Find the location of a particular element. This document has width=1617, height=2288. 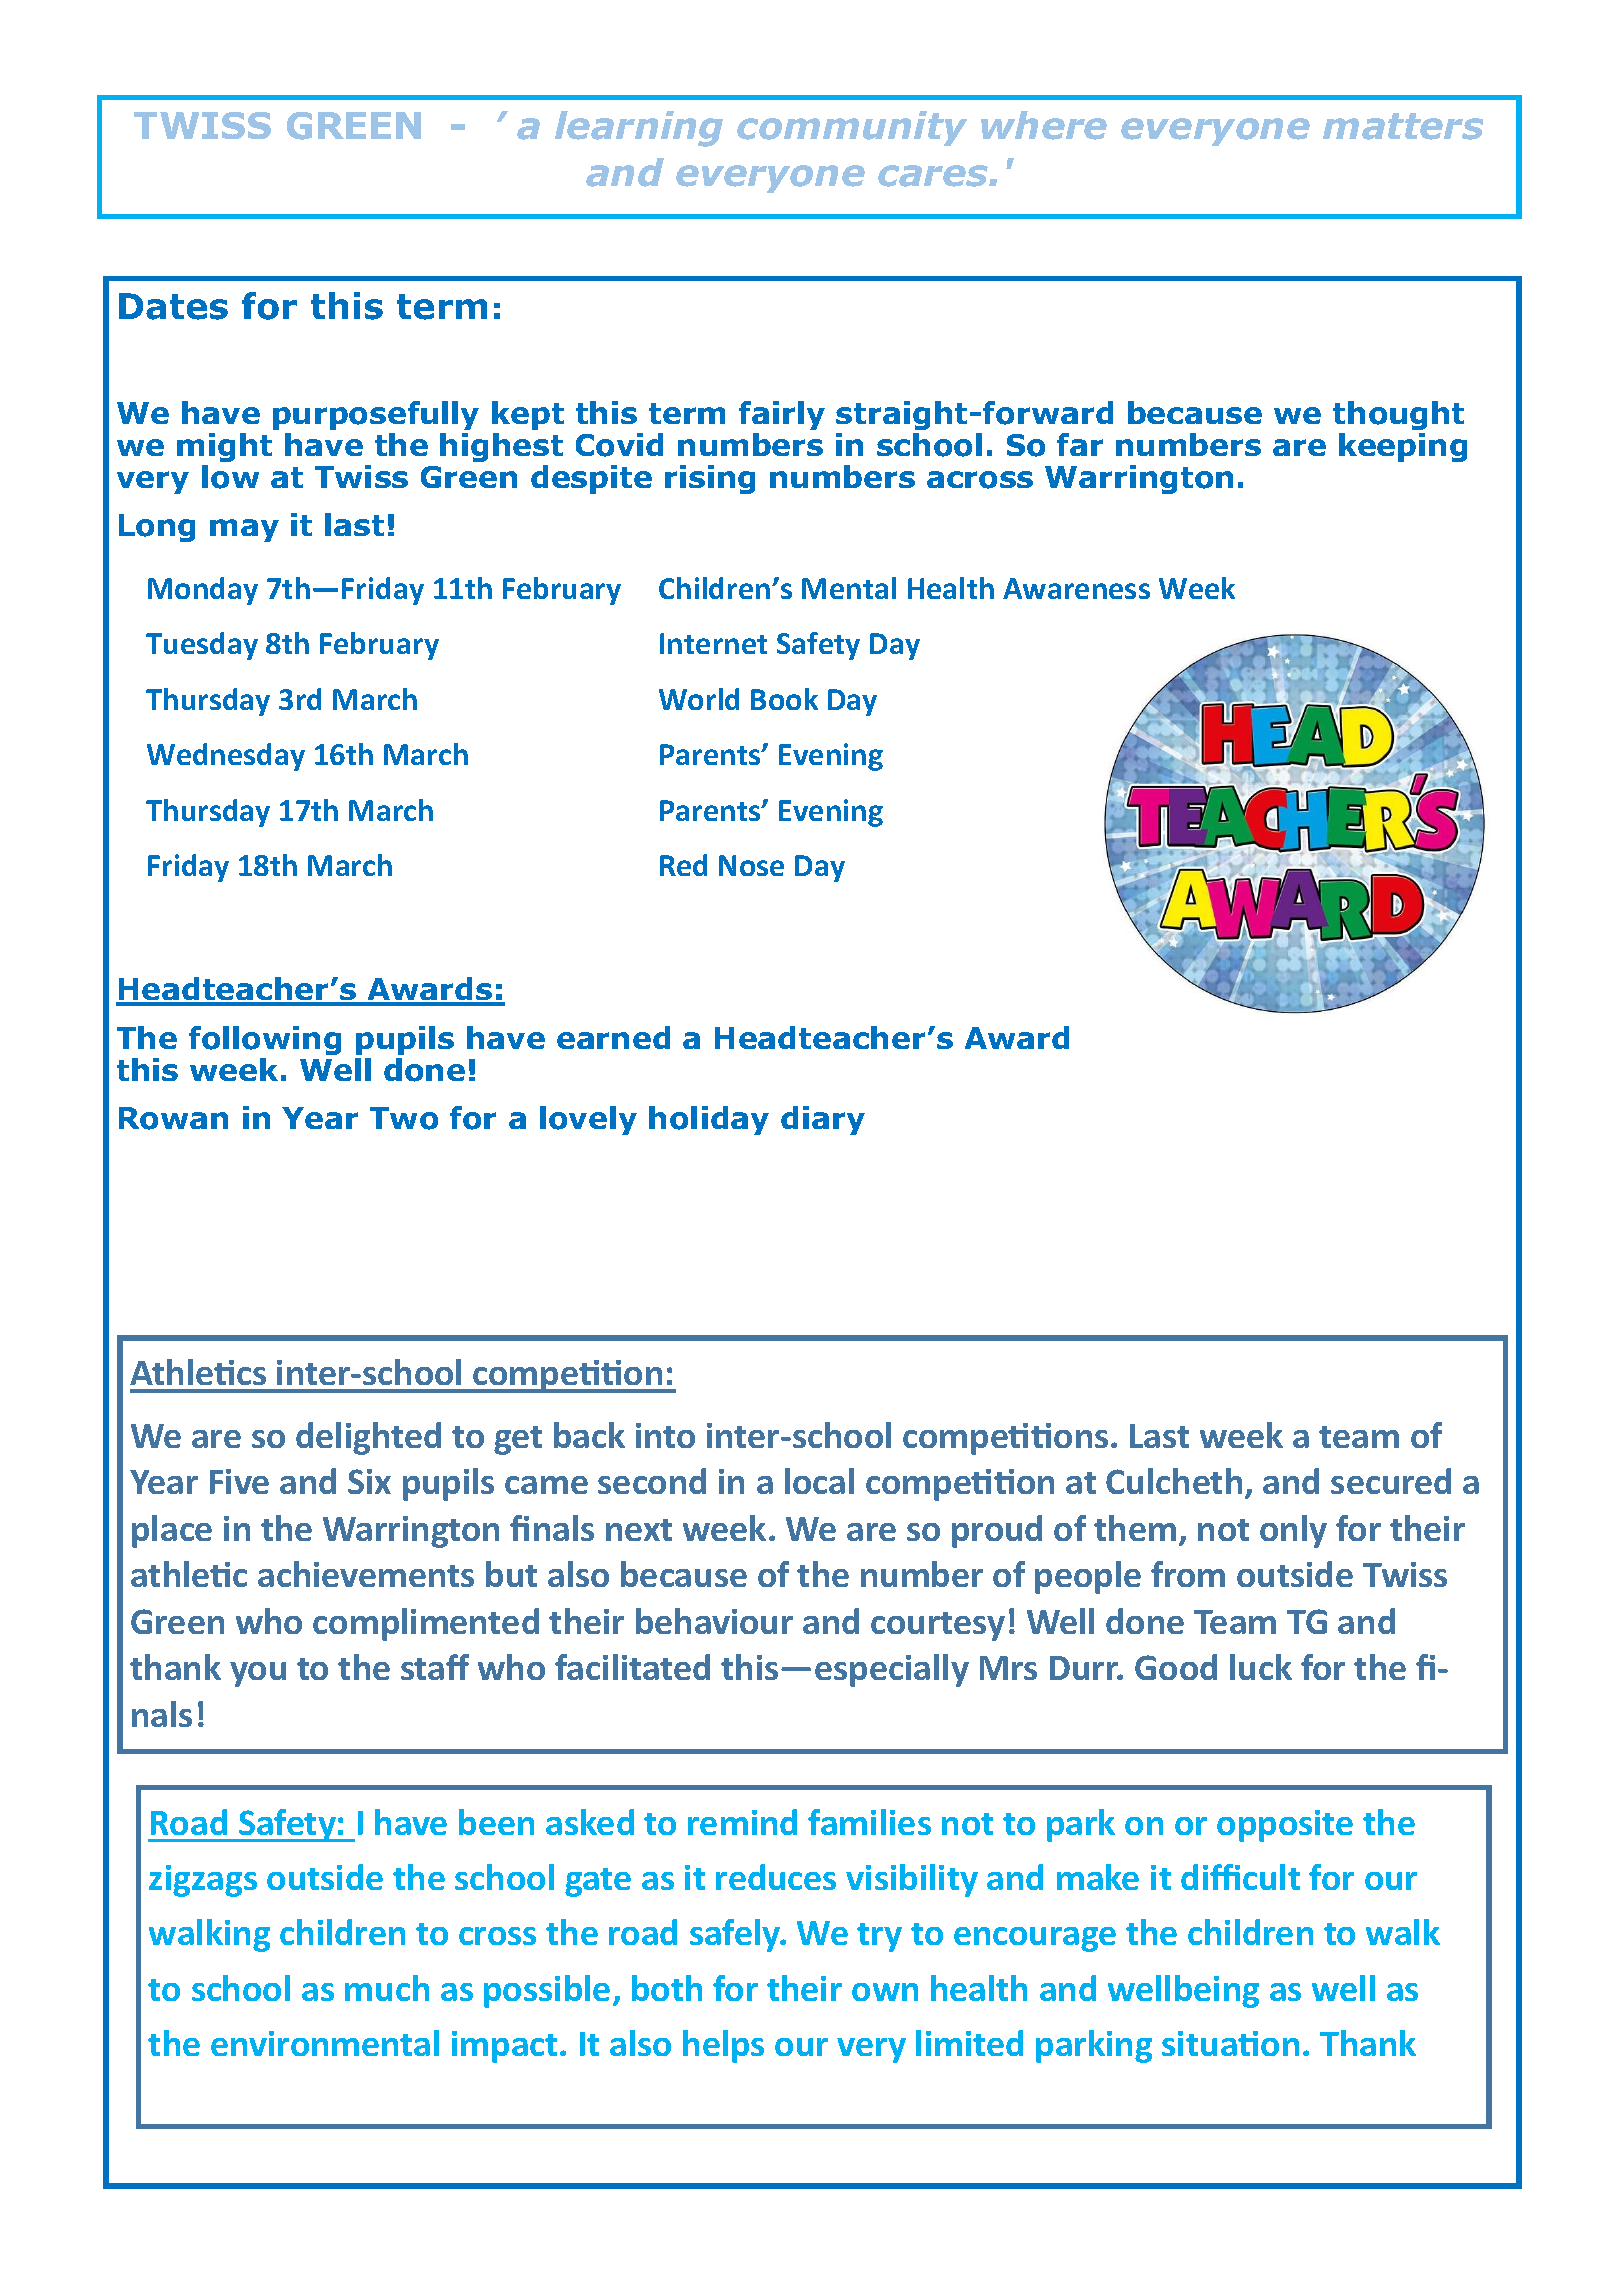

much is located at coordinates (387, 1988).
